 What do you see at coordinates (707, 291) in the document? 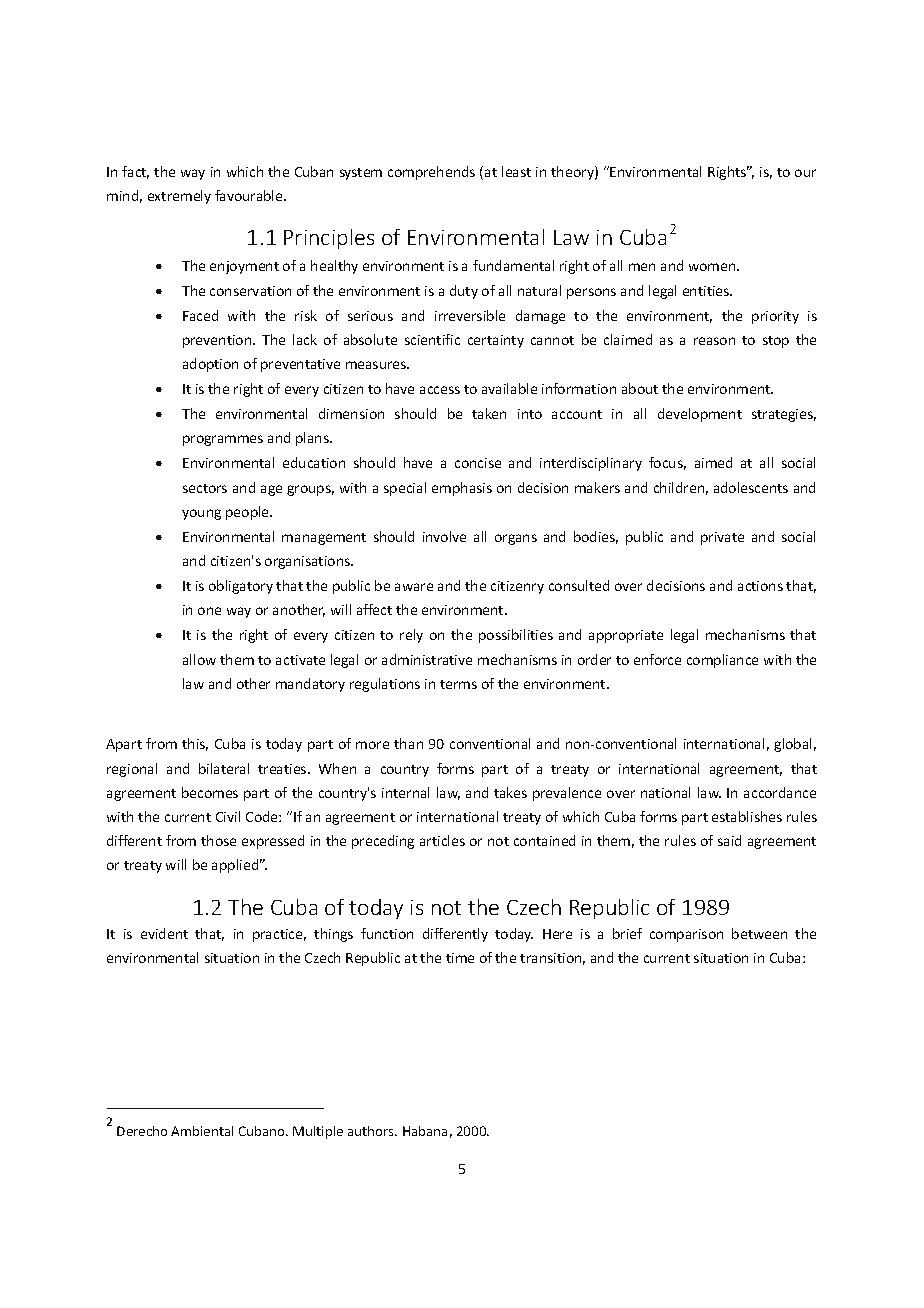
I see `entities` at bounding box center [707, 291].
